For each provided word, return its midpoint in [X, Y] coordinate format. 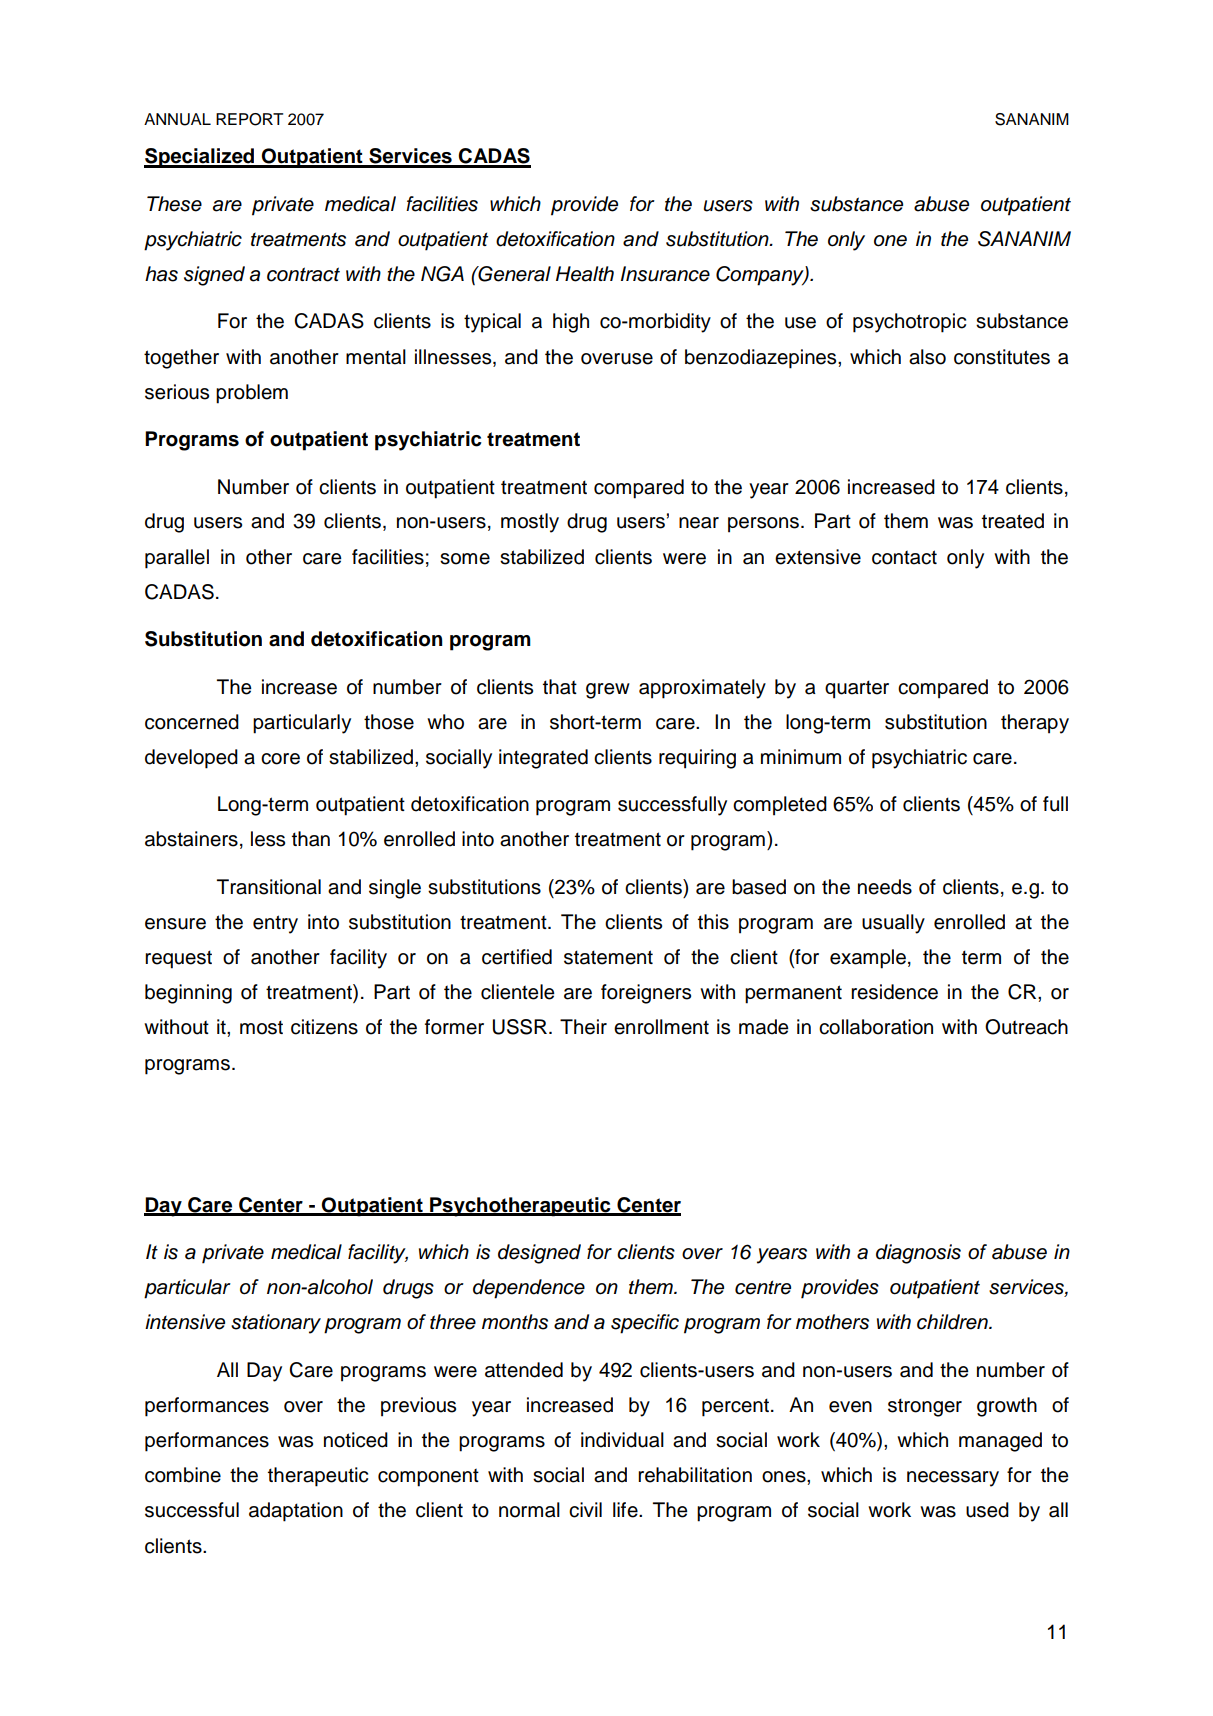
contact [904, 557]
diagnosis [918, 1254]
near [699, 523]
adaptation [296, 1512]
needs [885, 887]
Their [583, 1027]
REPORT [249, 119]
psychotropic [909, 323]
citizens [324, 1027]
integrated [543, 759]
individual [622, 1440]
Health [585, 274]
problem [252, 394]
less [268, 839]
